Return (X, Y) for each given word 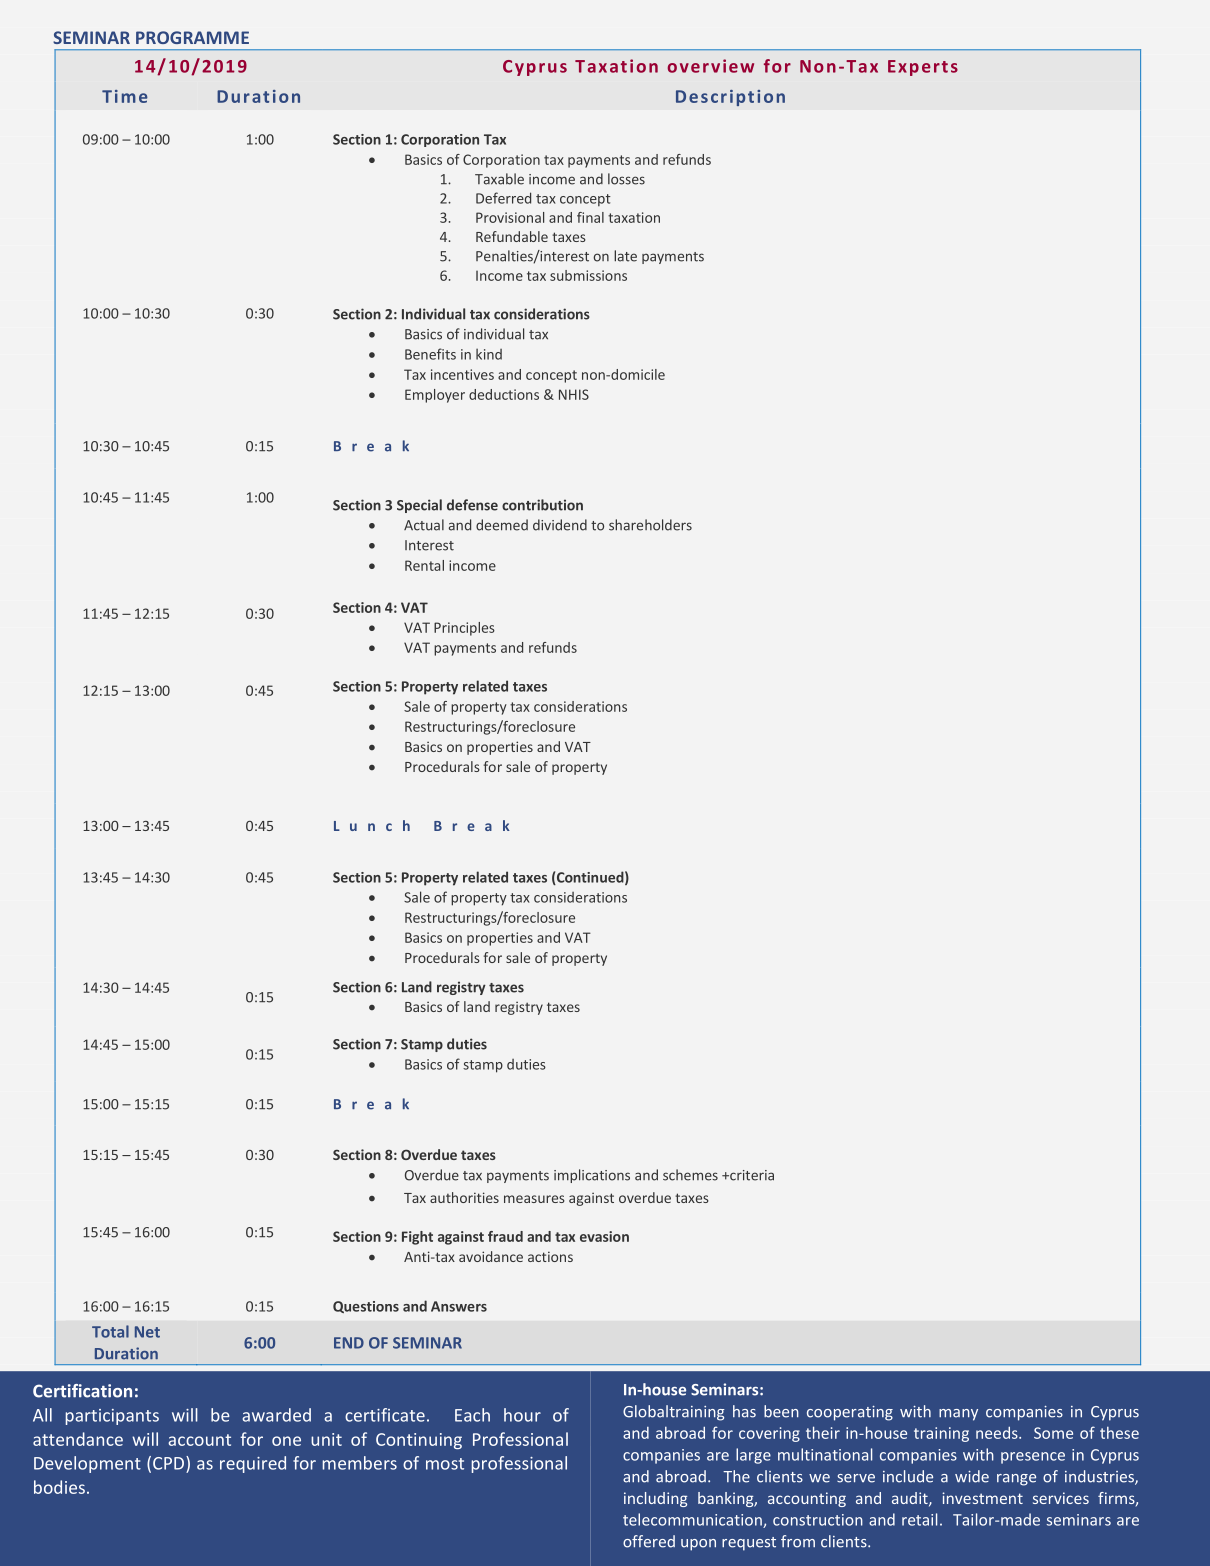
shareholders (650, 525)
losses (626, 179)
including (655, 1499)
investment (982, 1498)
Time (125, 96)
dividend (560, 525)
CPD (170, 1463)
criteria (751, 1175)
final (590, 217)
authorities (464, 1197)
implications (592, 1176)
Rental (424, 565)
